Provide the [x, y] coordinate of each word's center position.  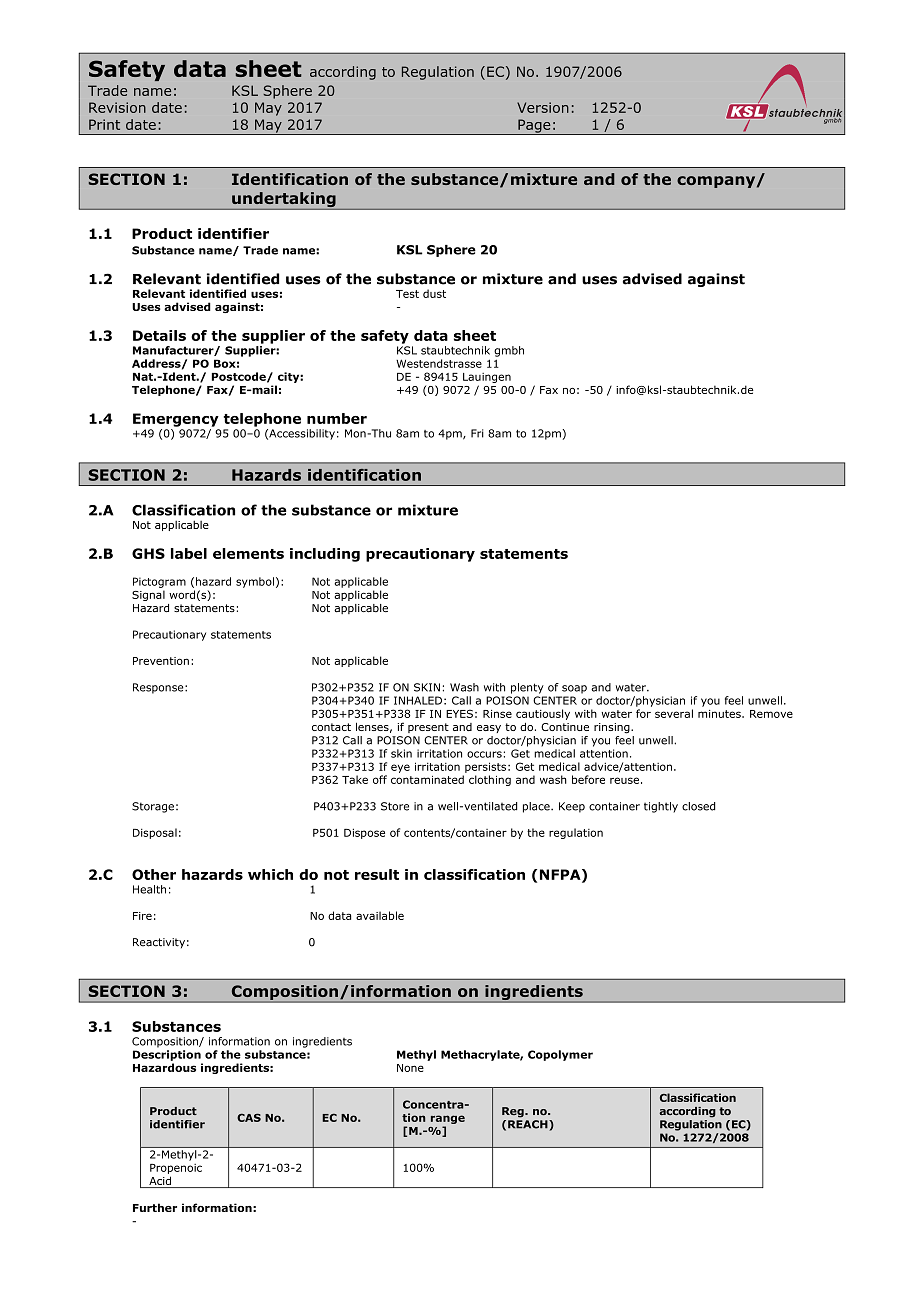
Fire [142, 916]
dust [434, 293]
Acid [160, 1182]
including [325, 555]
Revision [117, 107]
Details [159, 335]
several [674, 713]
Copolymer [560, 1055]
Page [534, 127]
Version [543, 107]
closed [699, 806]
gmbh [509, 351]
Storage [153, 807]
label [189, 553]
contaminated [427, 779]
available [380, 915]
